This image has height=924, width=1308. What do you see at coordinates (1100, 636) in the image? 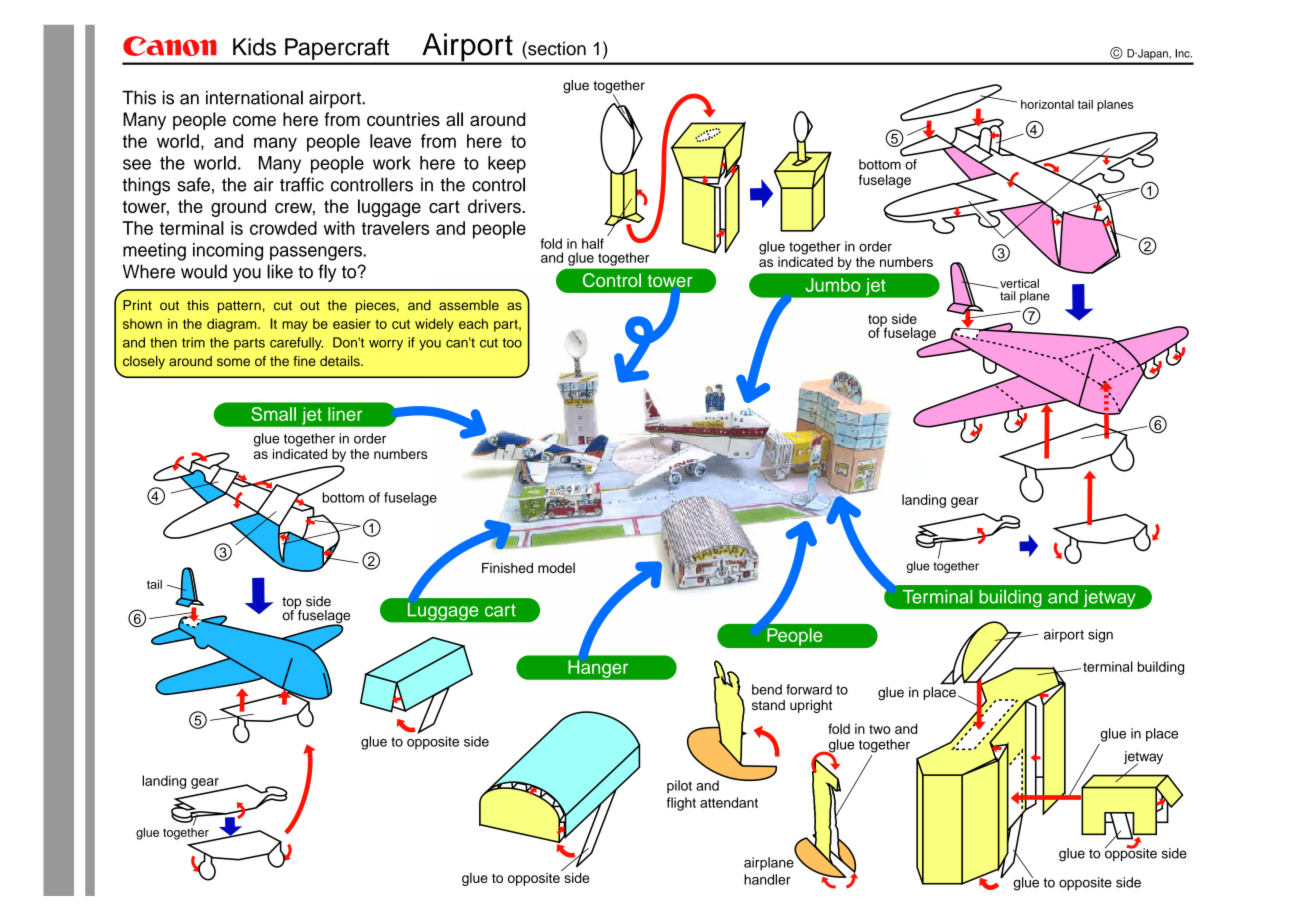
I see `sign` at bounding box center [1100, 636].
